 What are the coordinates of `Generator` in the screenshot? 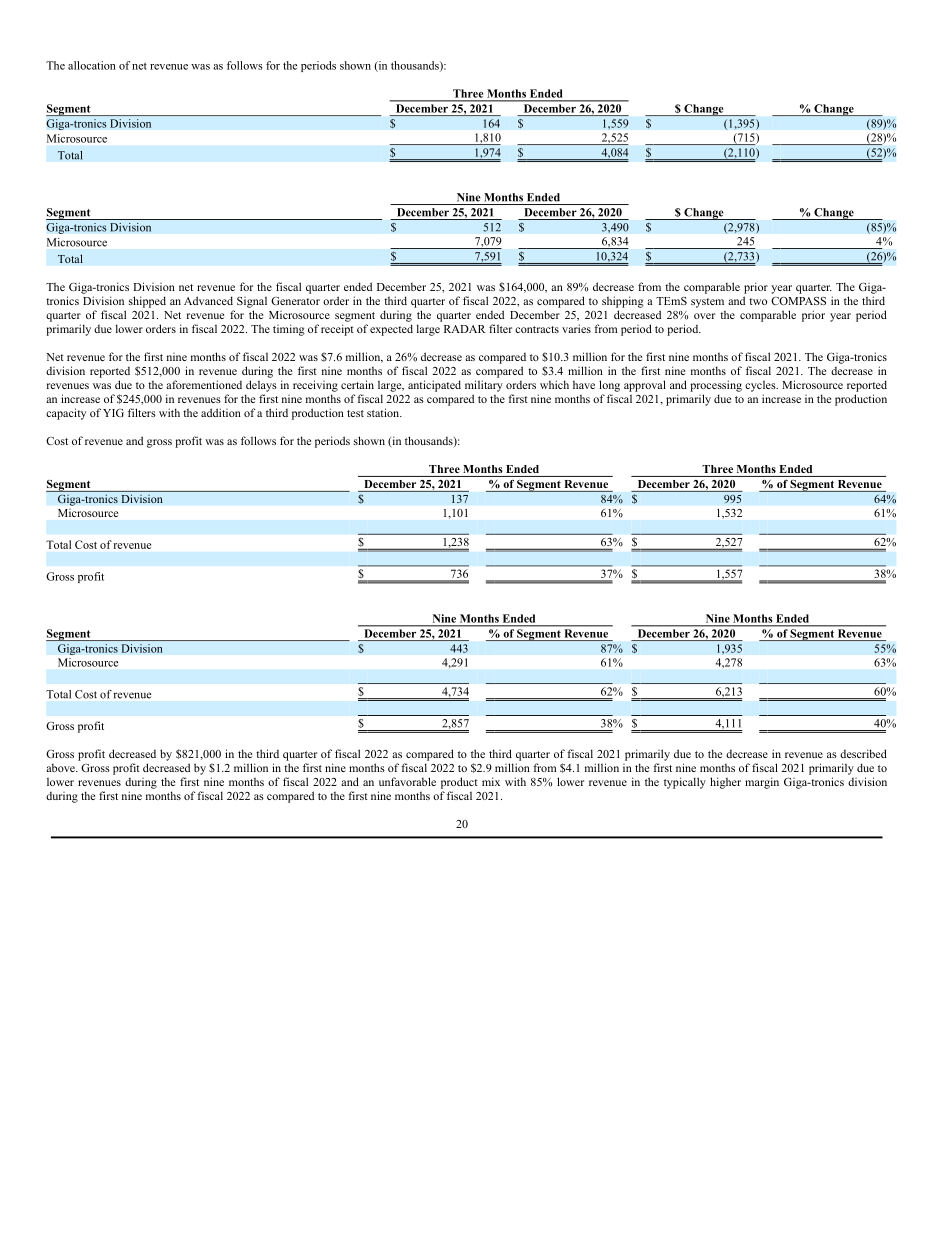 It's located at (295, 301).
